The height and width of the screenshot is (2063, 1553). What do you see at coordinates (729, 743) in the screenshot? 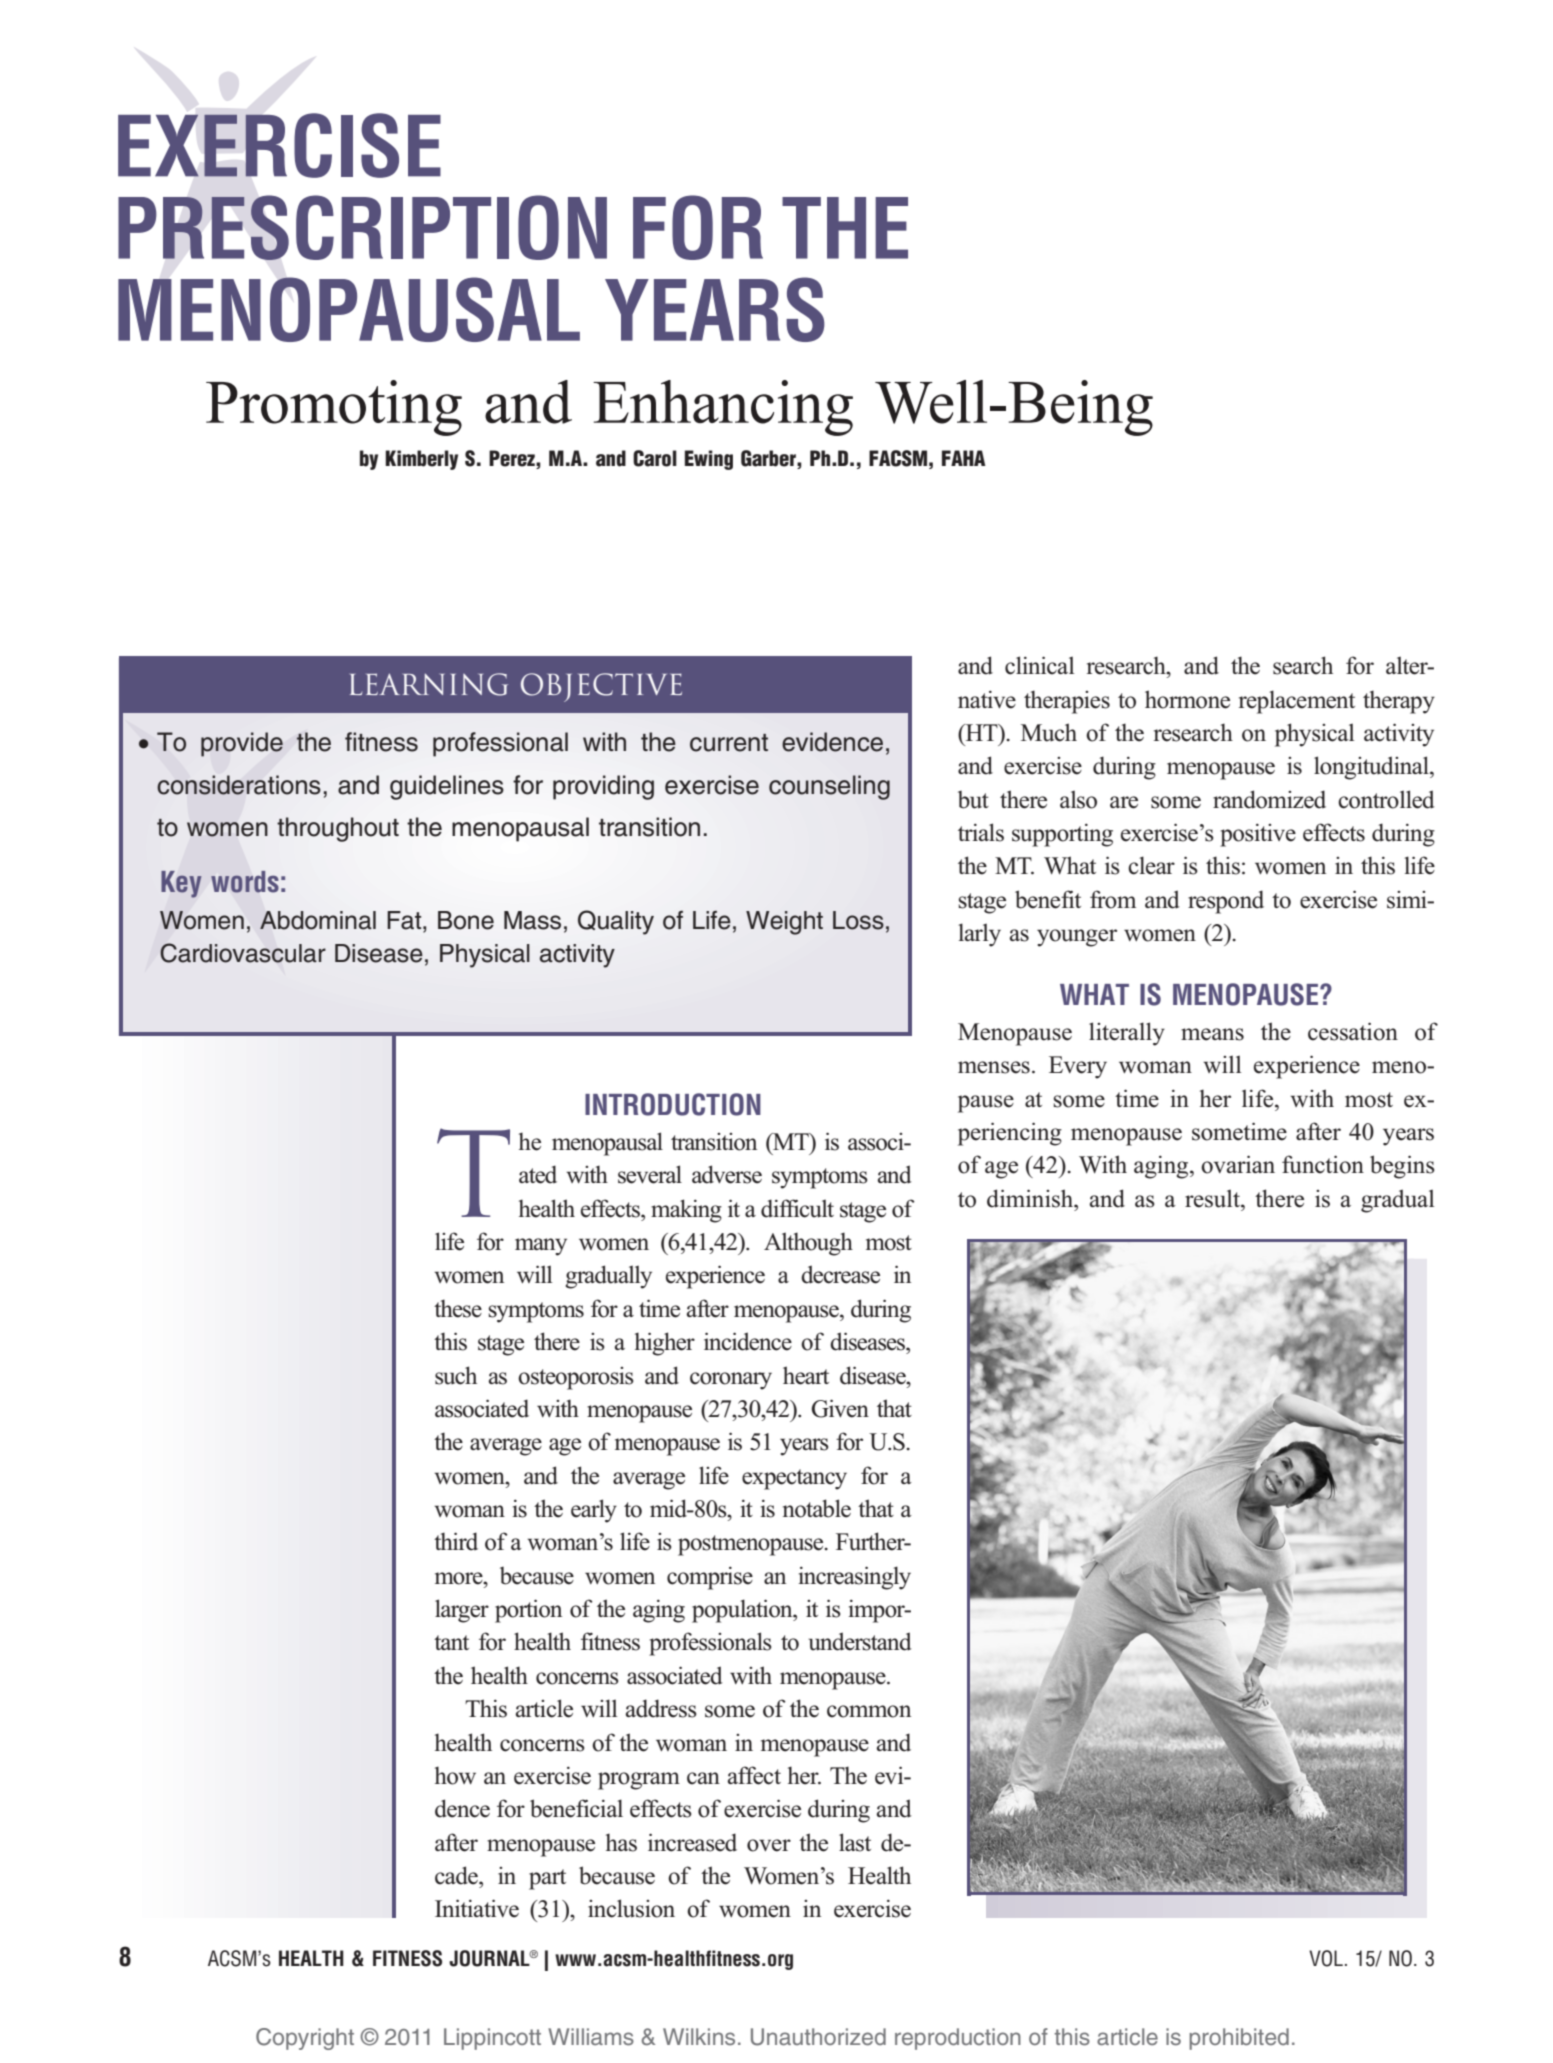
I see `current` at bounding box center [729, 743].
